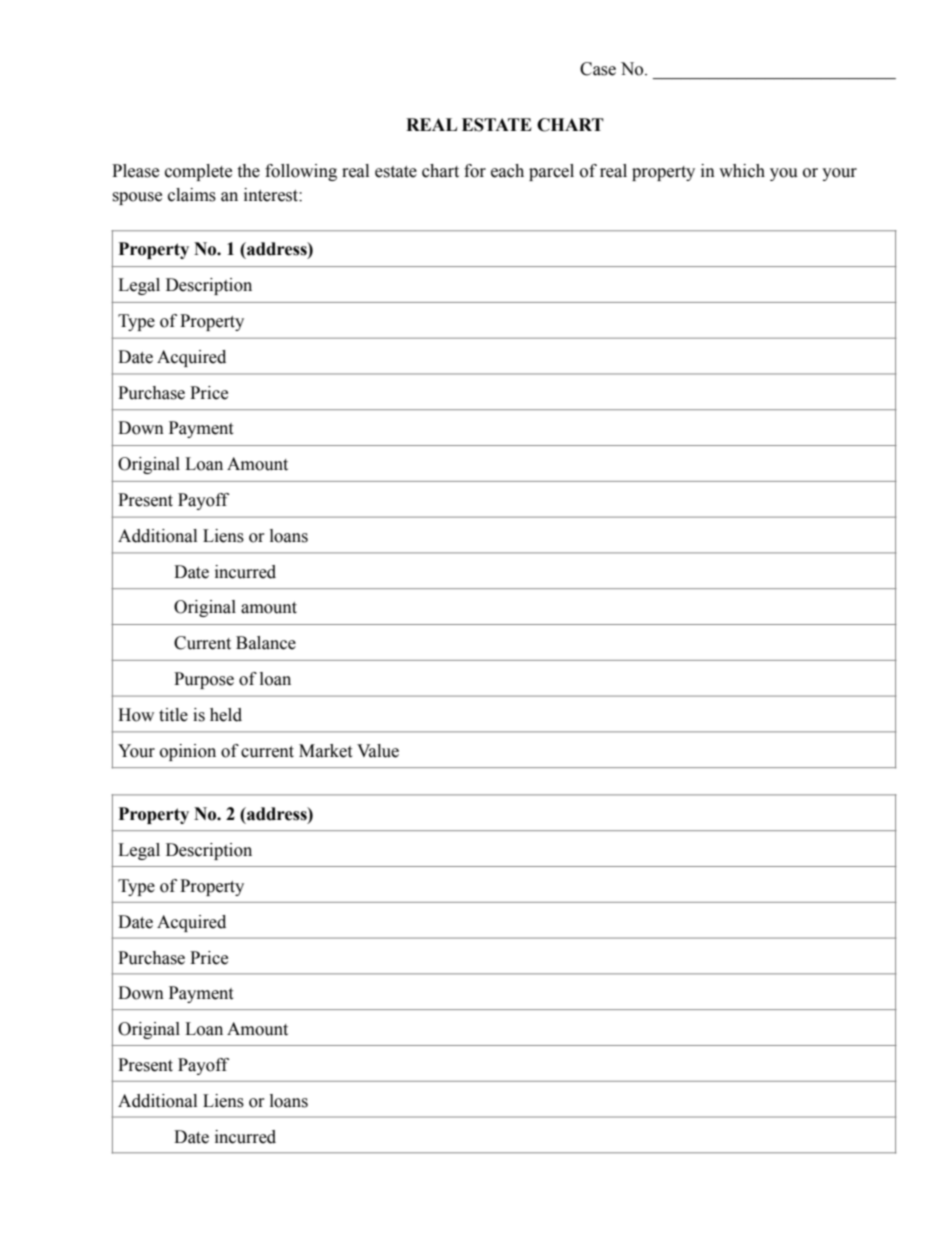 This screenshot has height=1233, width=952. What do you see at coordinates (598, 69) in the screenshot?
I see `Case` at bounding box center [598, 69].
